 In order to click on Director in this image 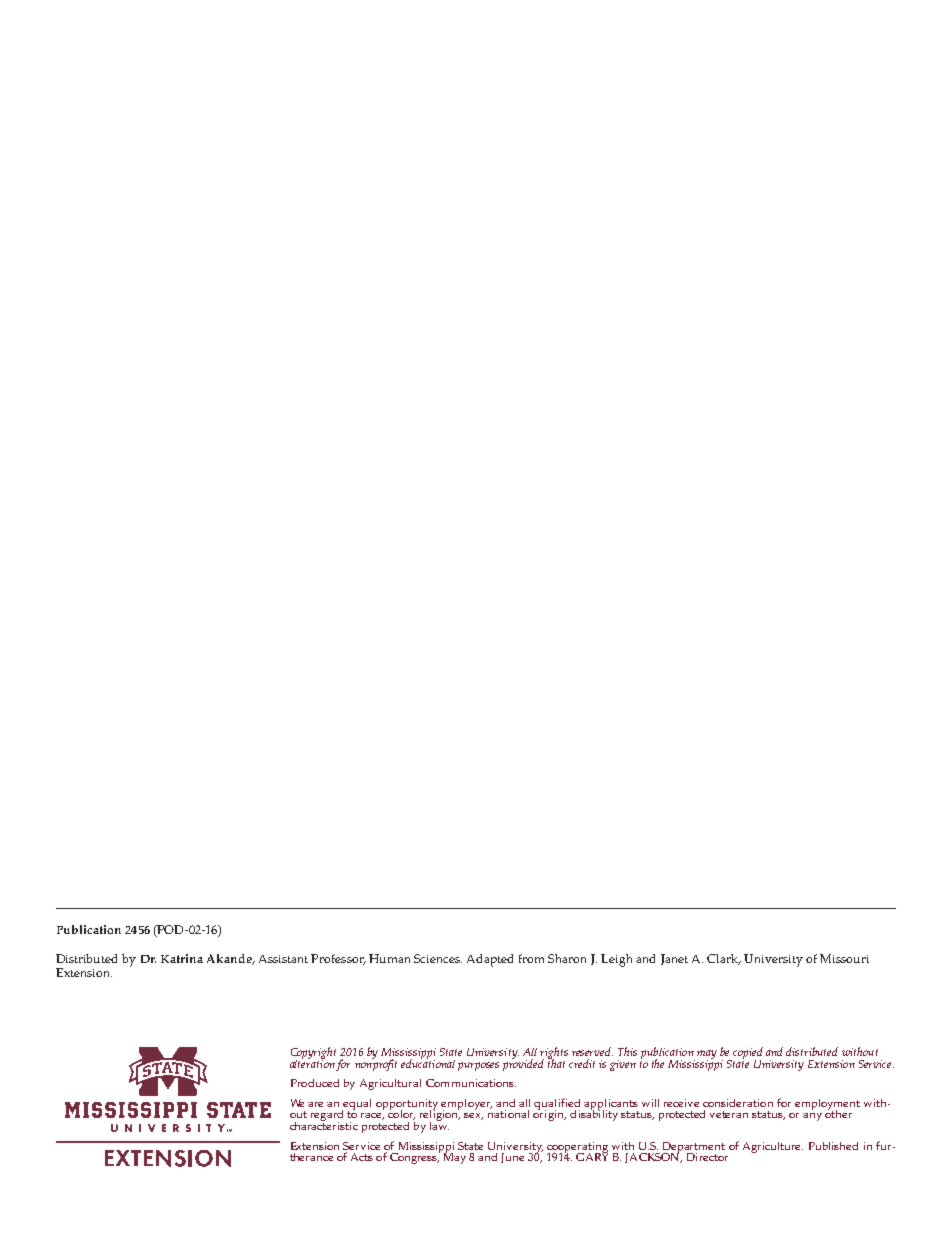, I will do `click(707, 1157)`.
